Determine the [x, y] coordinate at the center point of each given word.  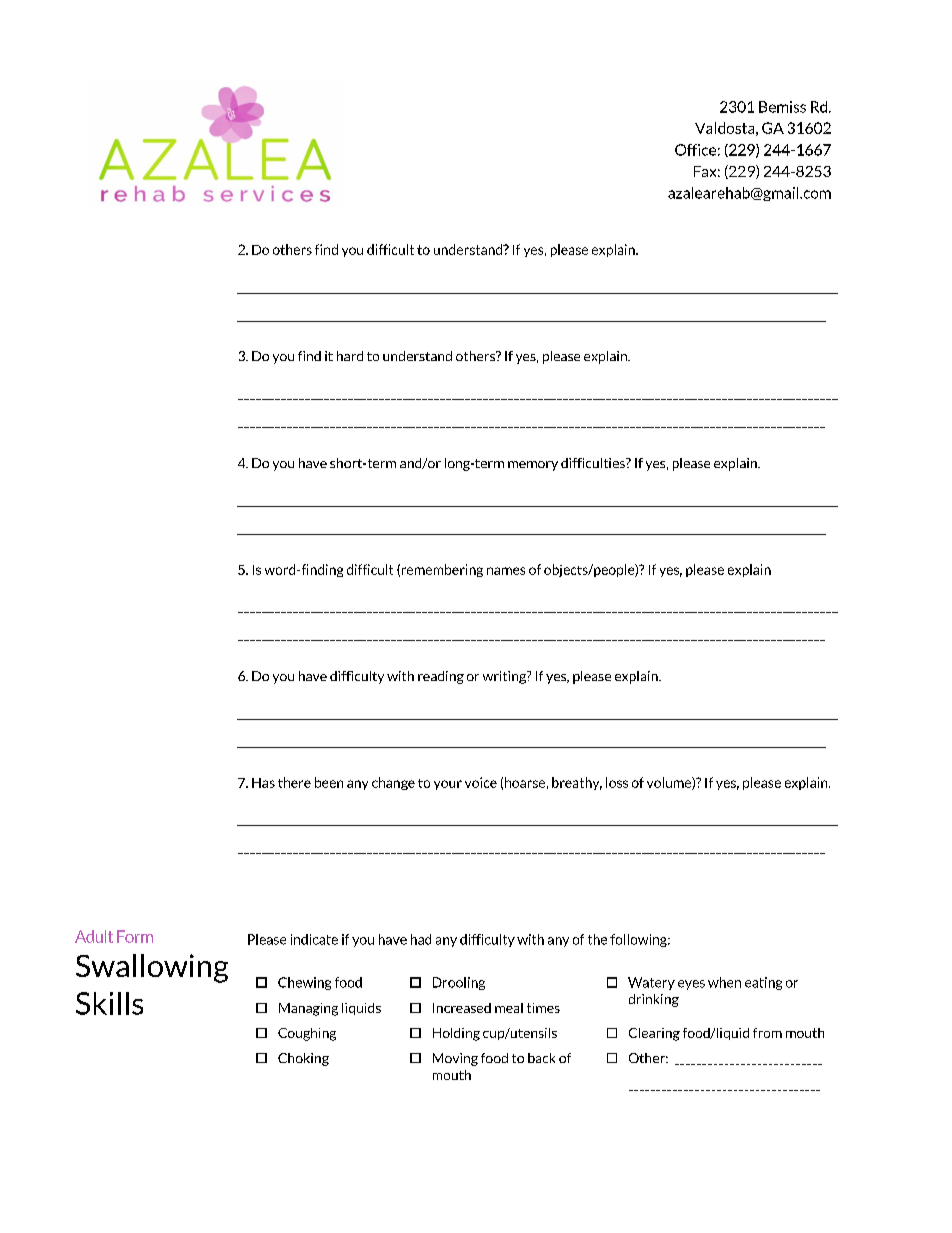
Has [263, 783]
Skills [109, 1003]
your [448, 785]
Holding [456, 1034]
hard [350, 356]
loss [617, 782]
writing [505, 677]
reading [441, 677]
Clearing [654, 1034]
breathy [577, 783]
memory [533, 466]
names [506, 571]
